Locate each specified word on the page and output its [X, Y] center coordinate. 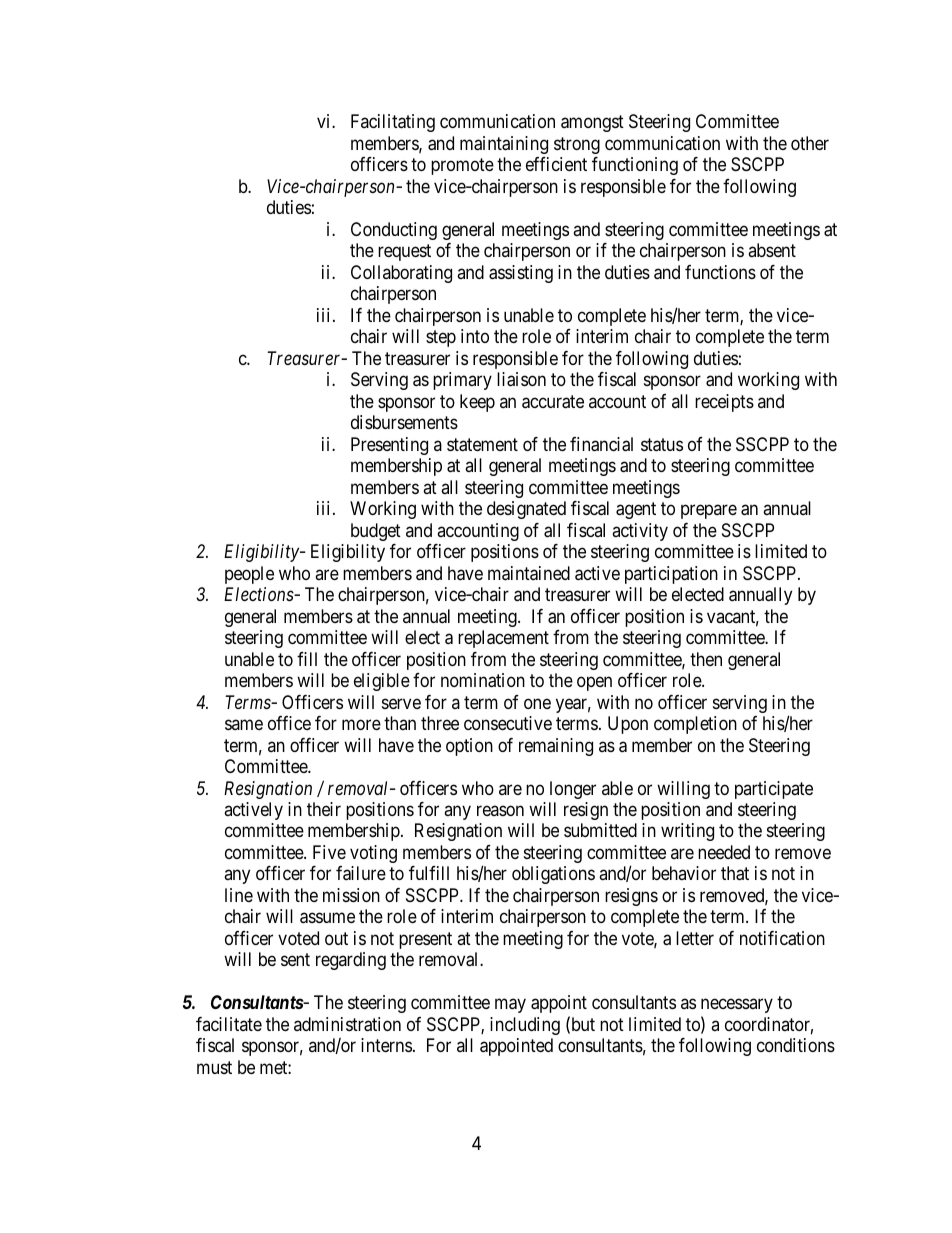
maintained [529, 573]
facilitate [229, 1024]
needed [724, 852]
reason [500, 810]
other [810, 143]
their [324, 809]
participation [671, 575]
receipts [724, 403]
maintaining [504, 145]
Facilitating [393, 123]
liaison [521, 379]
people [249, 575]
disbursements [404, 422]
